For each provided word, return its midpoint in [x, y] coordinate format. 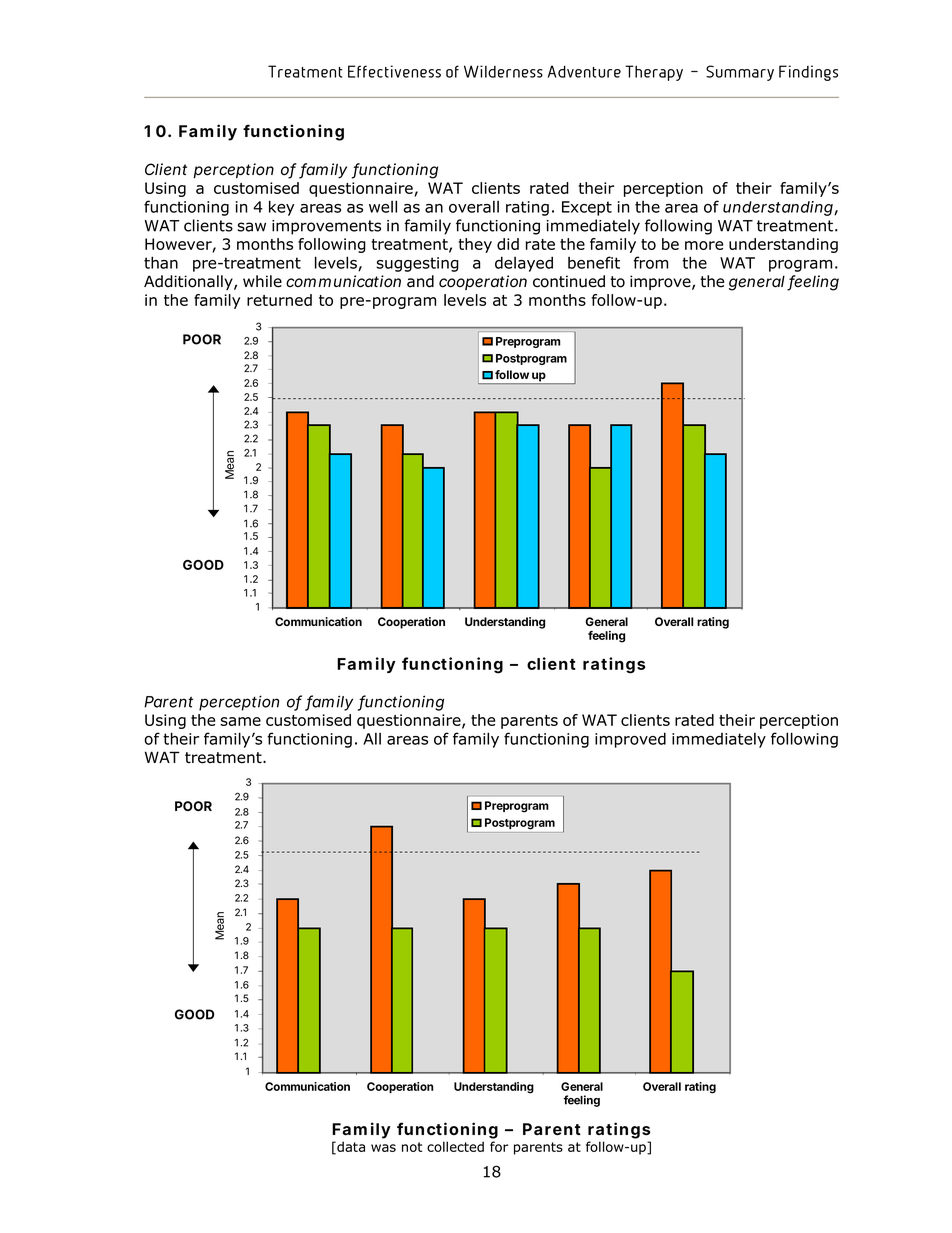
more [704, 245]
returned [279, 300]
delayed [524, 264]
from [650, 262]
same [240, 721]
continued [569, 281]
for [499, 1146]
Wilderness [503, 71]
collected [455, 1146]
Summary [740, 73]
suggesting [417, 264]
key [281, 208]
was [383, 1148]
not [412, 1147]
